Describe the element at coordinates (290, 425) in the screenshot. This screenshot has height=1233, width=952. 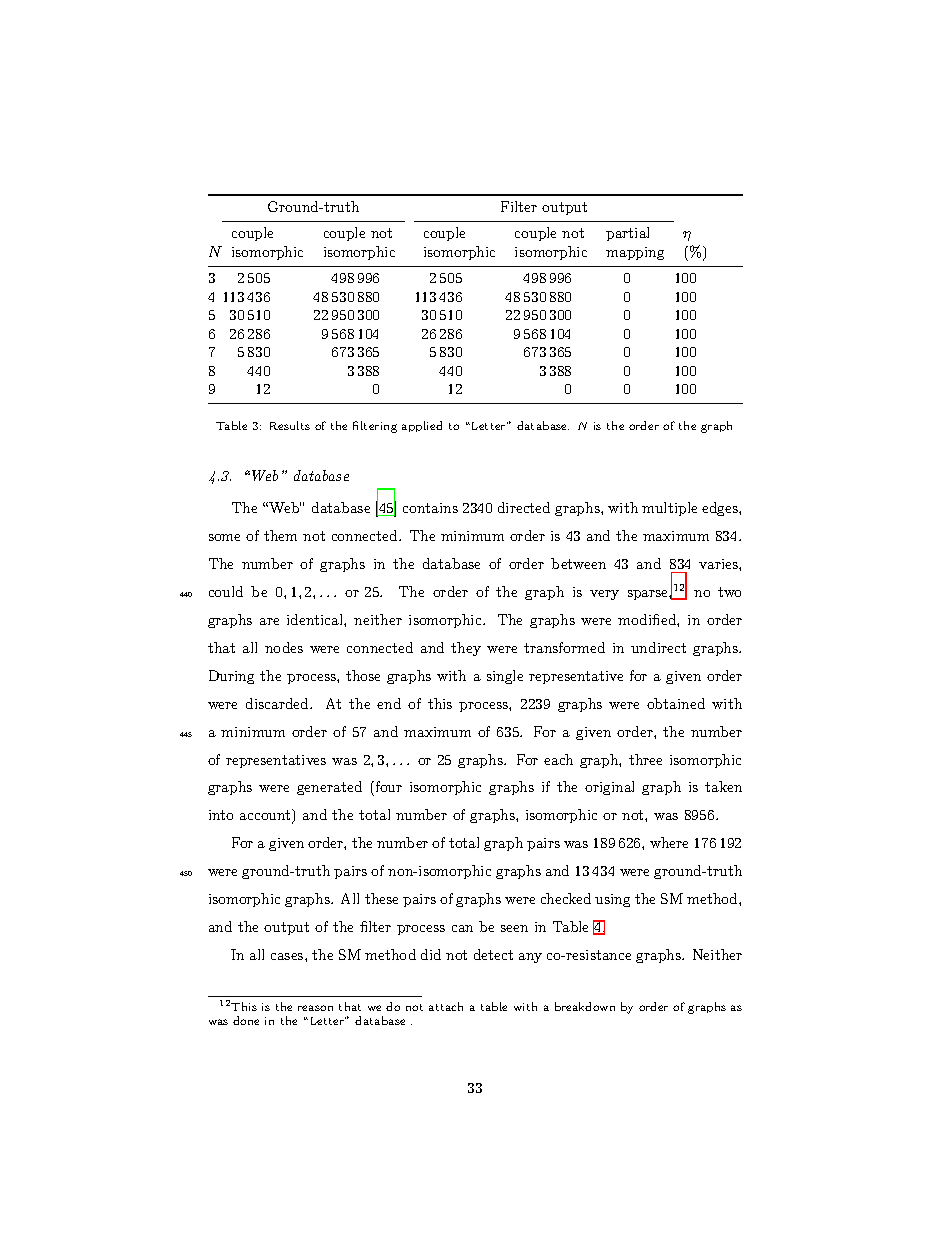
I see `Results` at that location.
